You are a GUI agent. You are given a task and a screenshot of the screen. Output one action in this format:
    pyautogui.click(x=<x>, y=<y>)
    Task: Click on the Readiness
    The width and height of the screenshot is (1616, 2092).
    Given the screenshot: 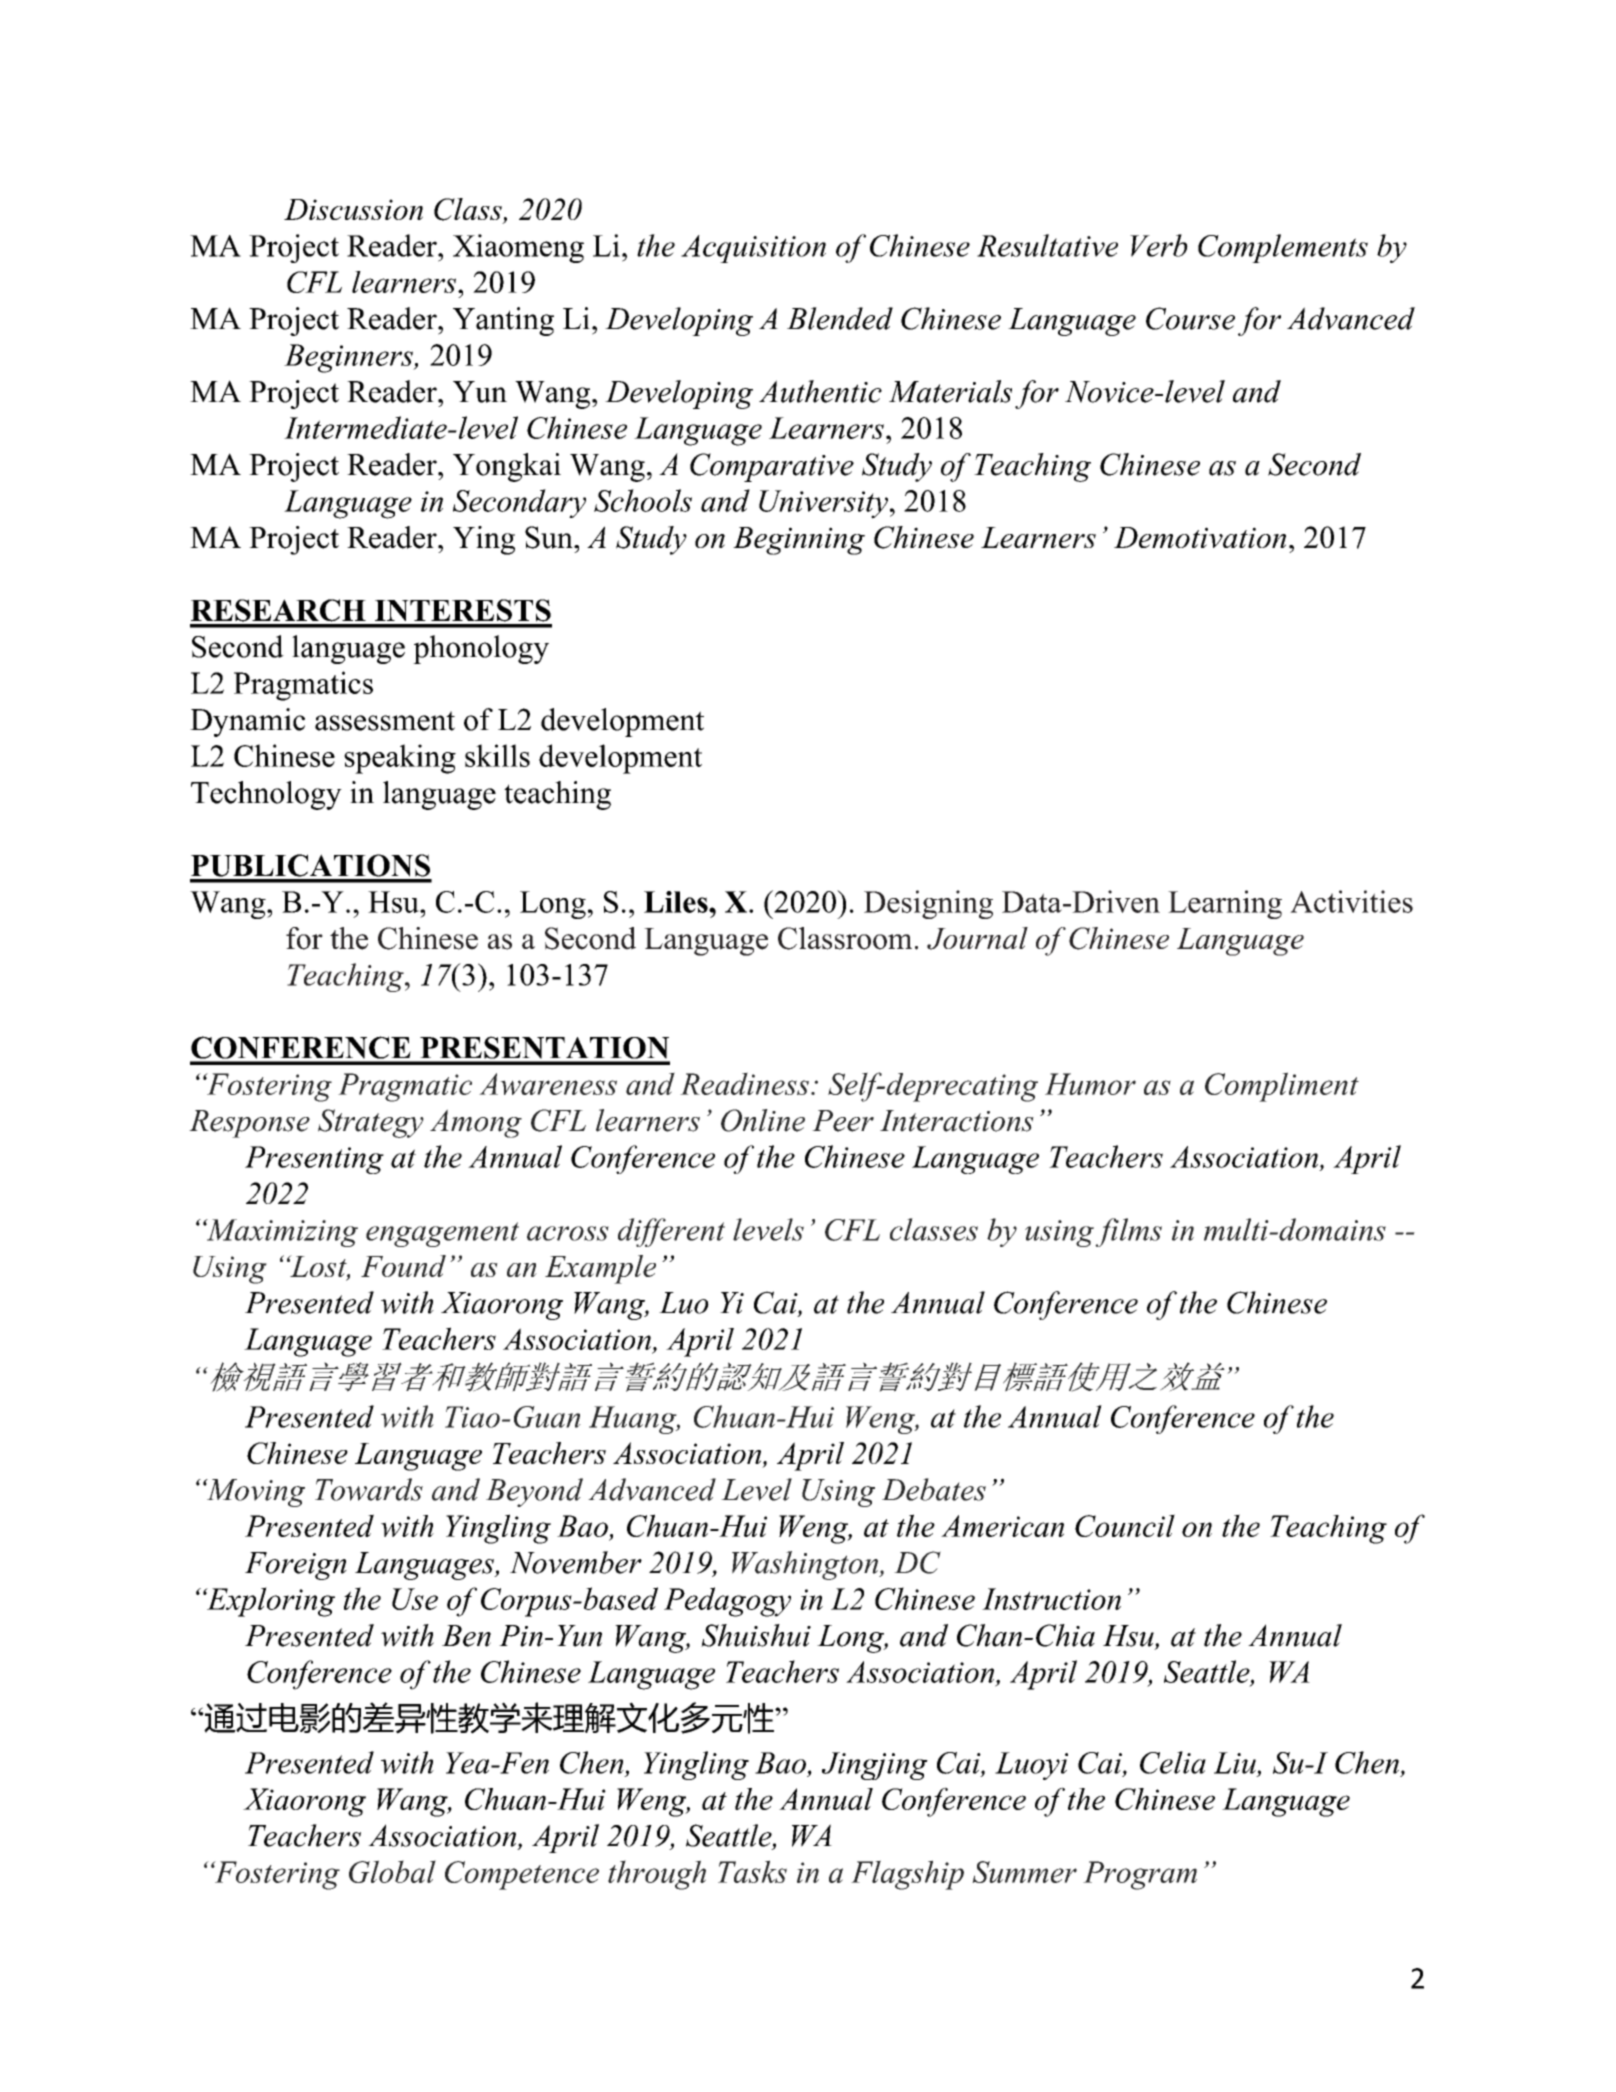 What is the action you would take?
    pyautogui.click(x=744, y=1083)
